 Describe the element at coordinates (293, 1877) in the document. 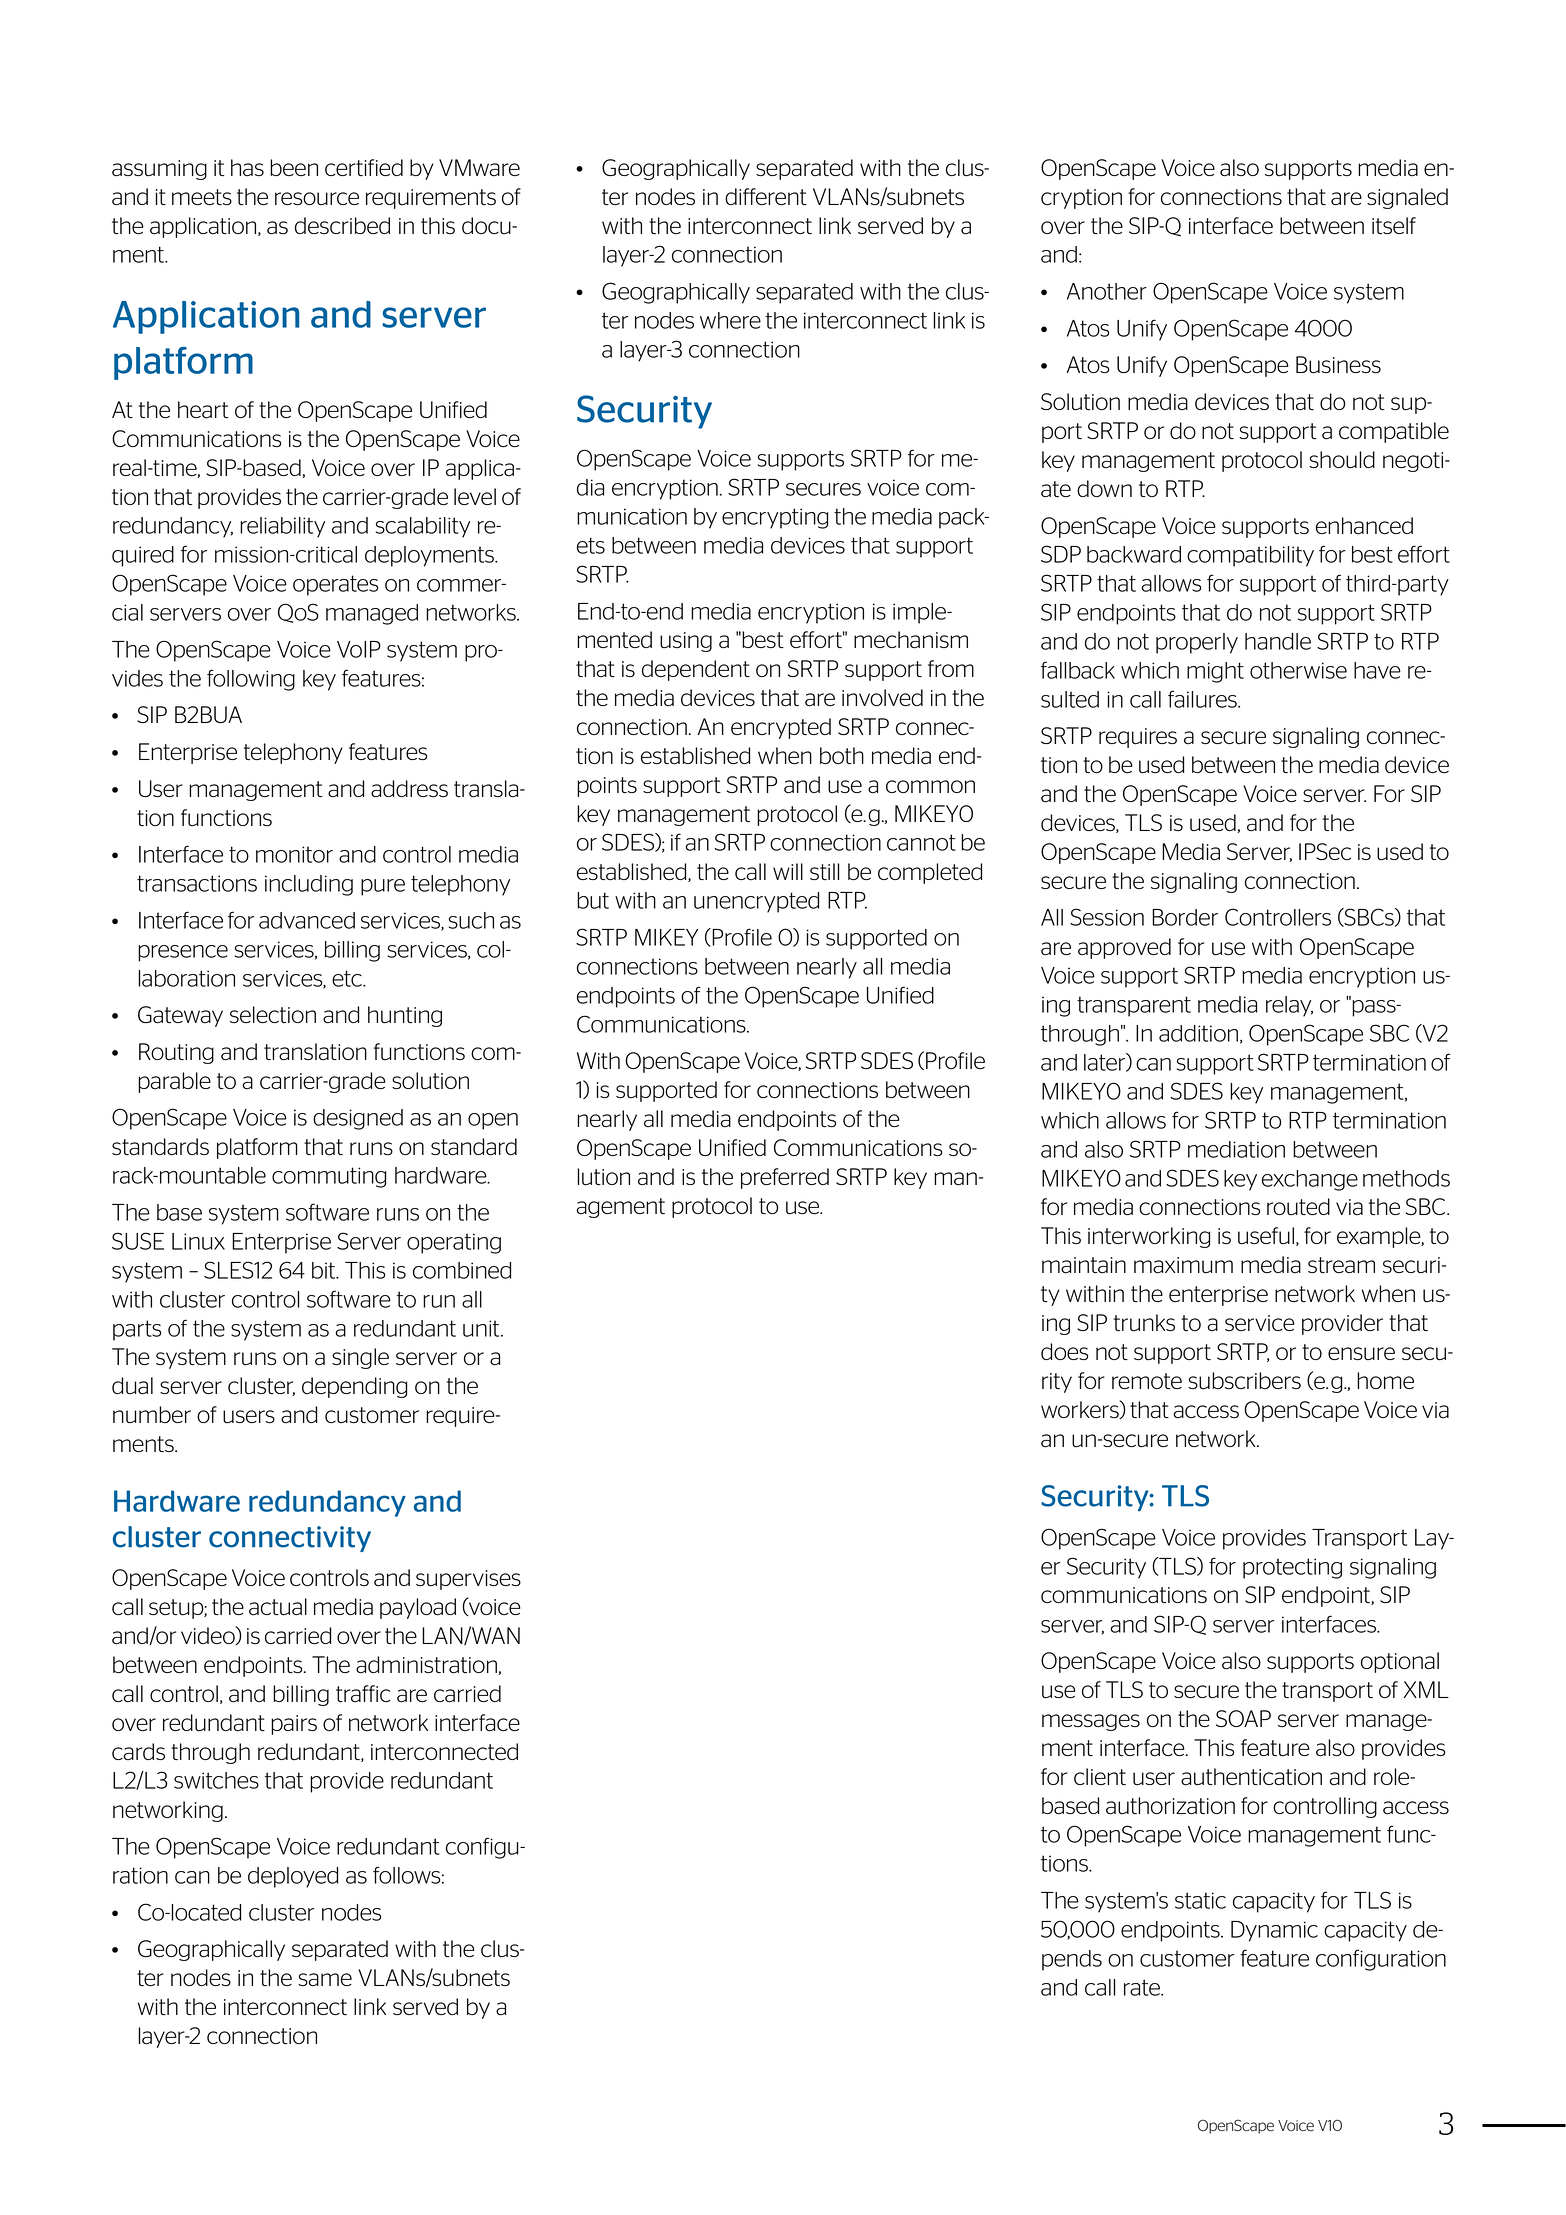

I see `deployed` at that location.
